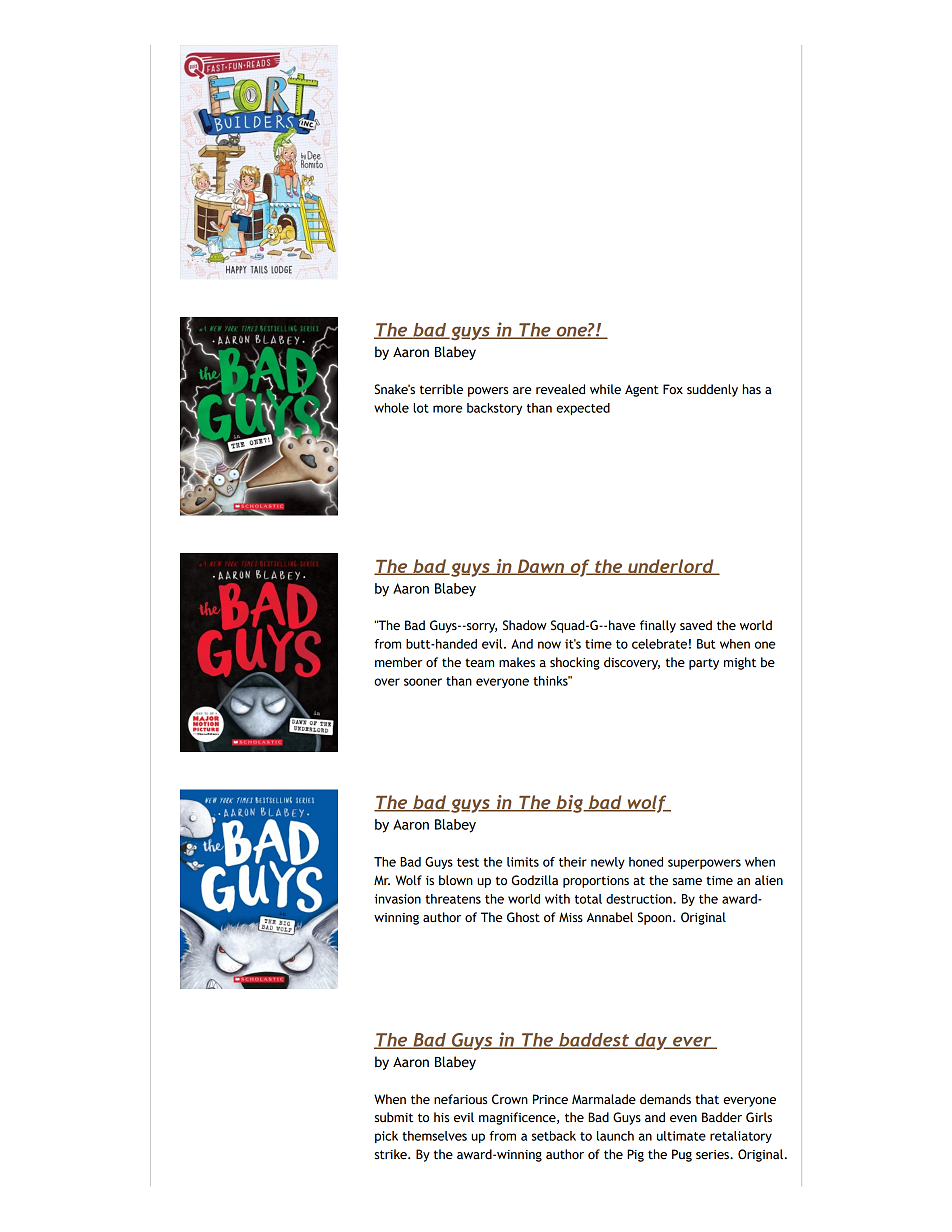 The image size is (952, 1232). I want to click on threatens, so click(453, 899).
